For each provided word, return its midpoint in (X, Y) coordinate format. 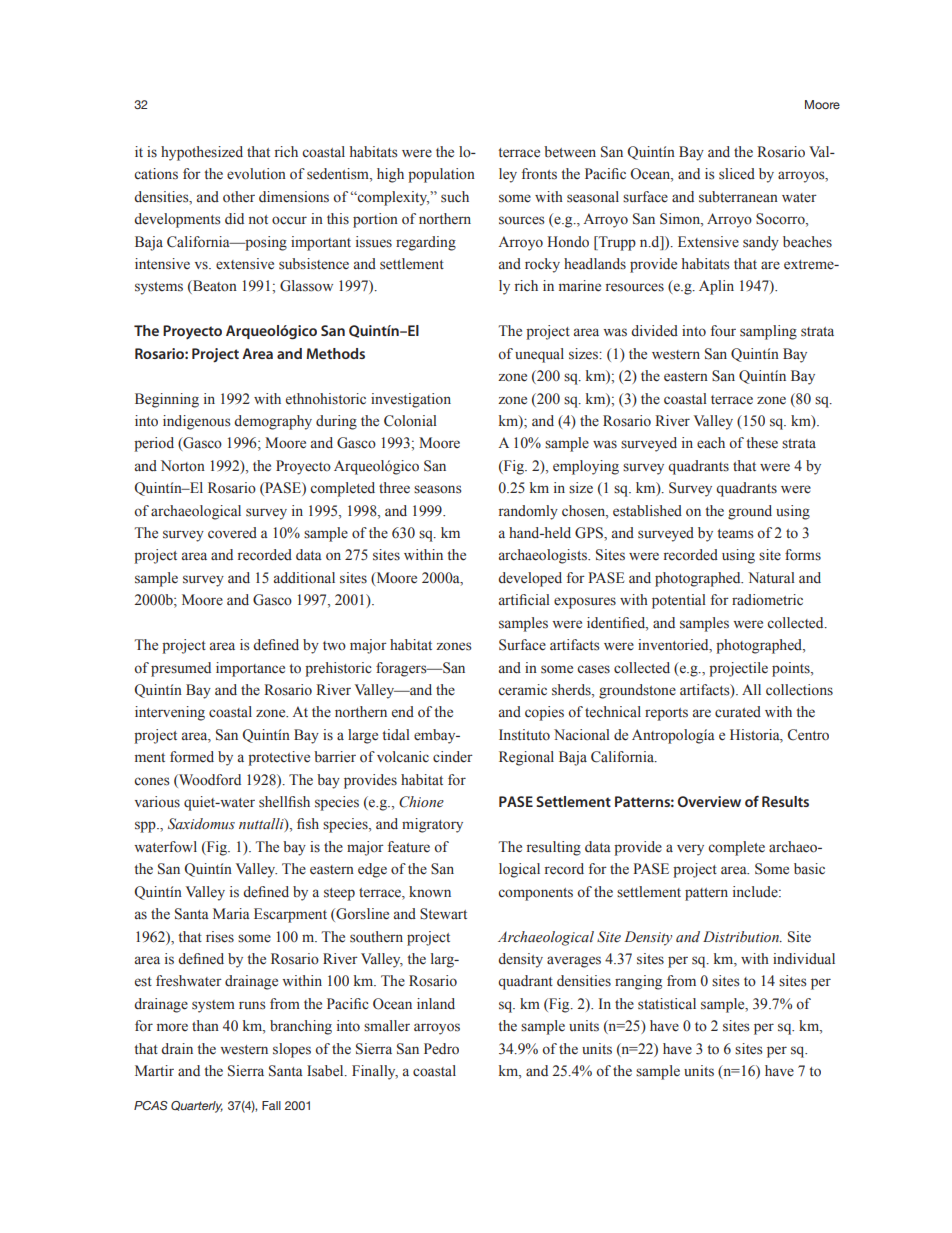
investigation (411, 400)
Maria (231, 913)
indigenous (196, 422)
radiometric (767, 600)
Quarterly (197, 1107)
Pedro (441, 1049)
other (239, 197)
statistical (667, 1004)
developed (530, 579)
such (455, 197)
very (690, 850)
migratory (432, 825)
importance (250, 669)
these (762, 443)
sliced (737, 174)
